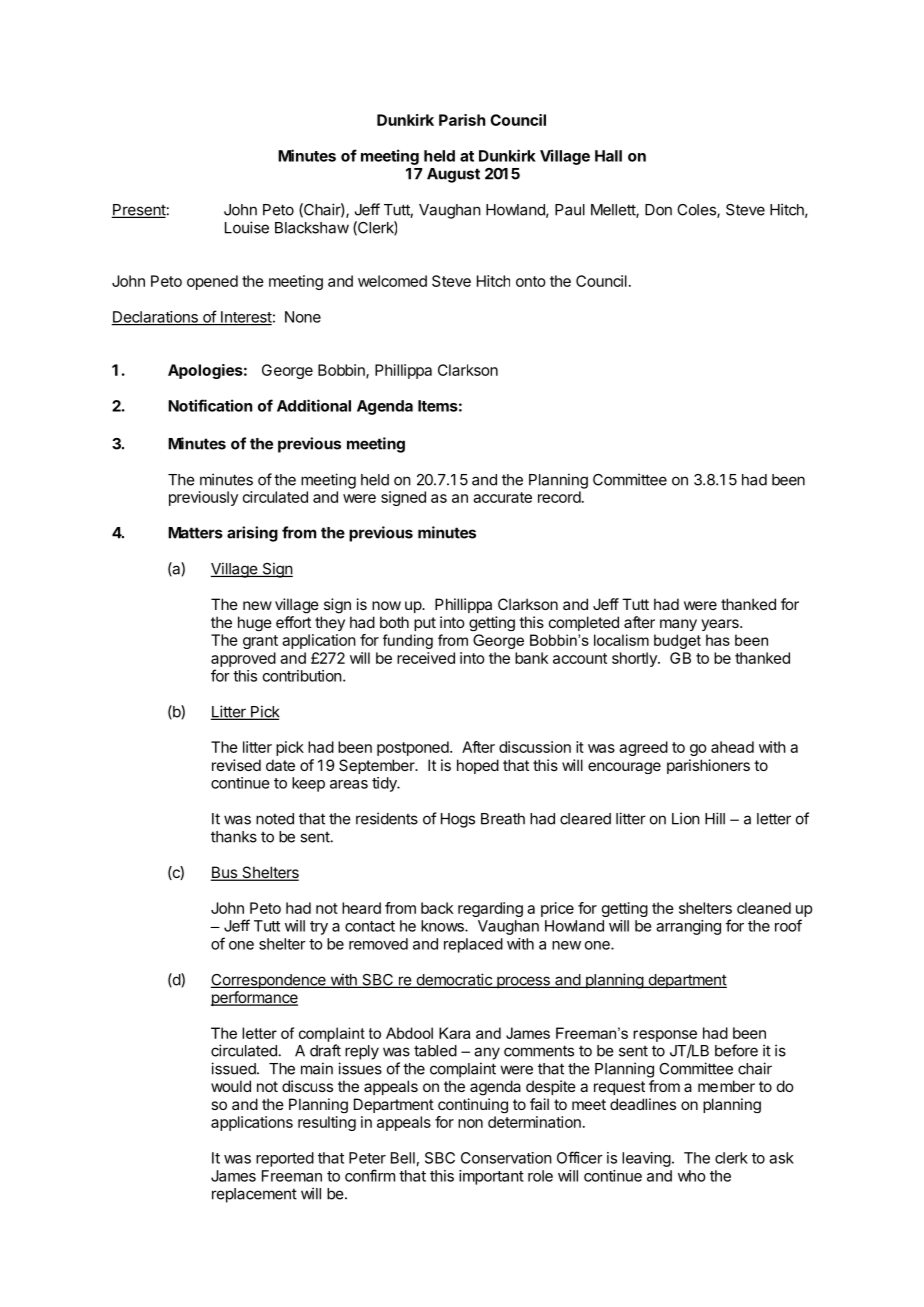 The image size is (924, 1307). I want to click on replacement, so click(254, 1195).
